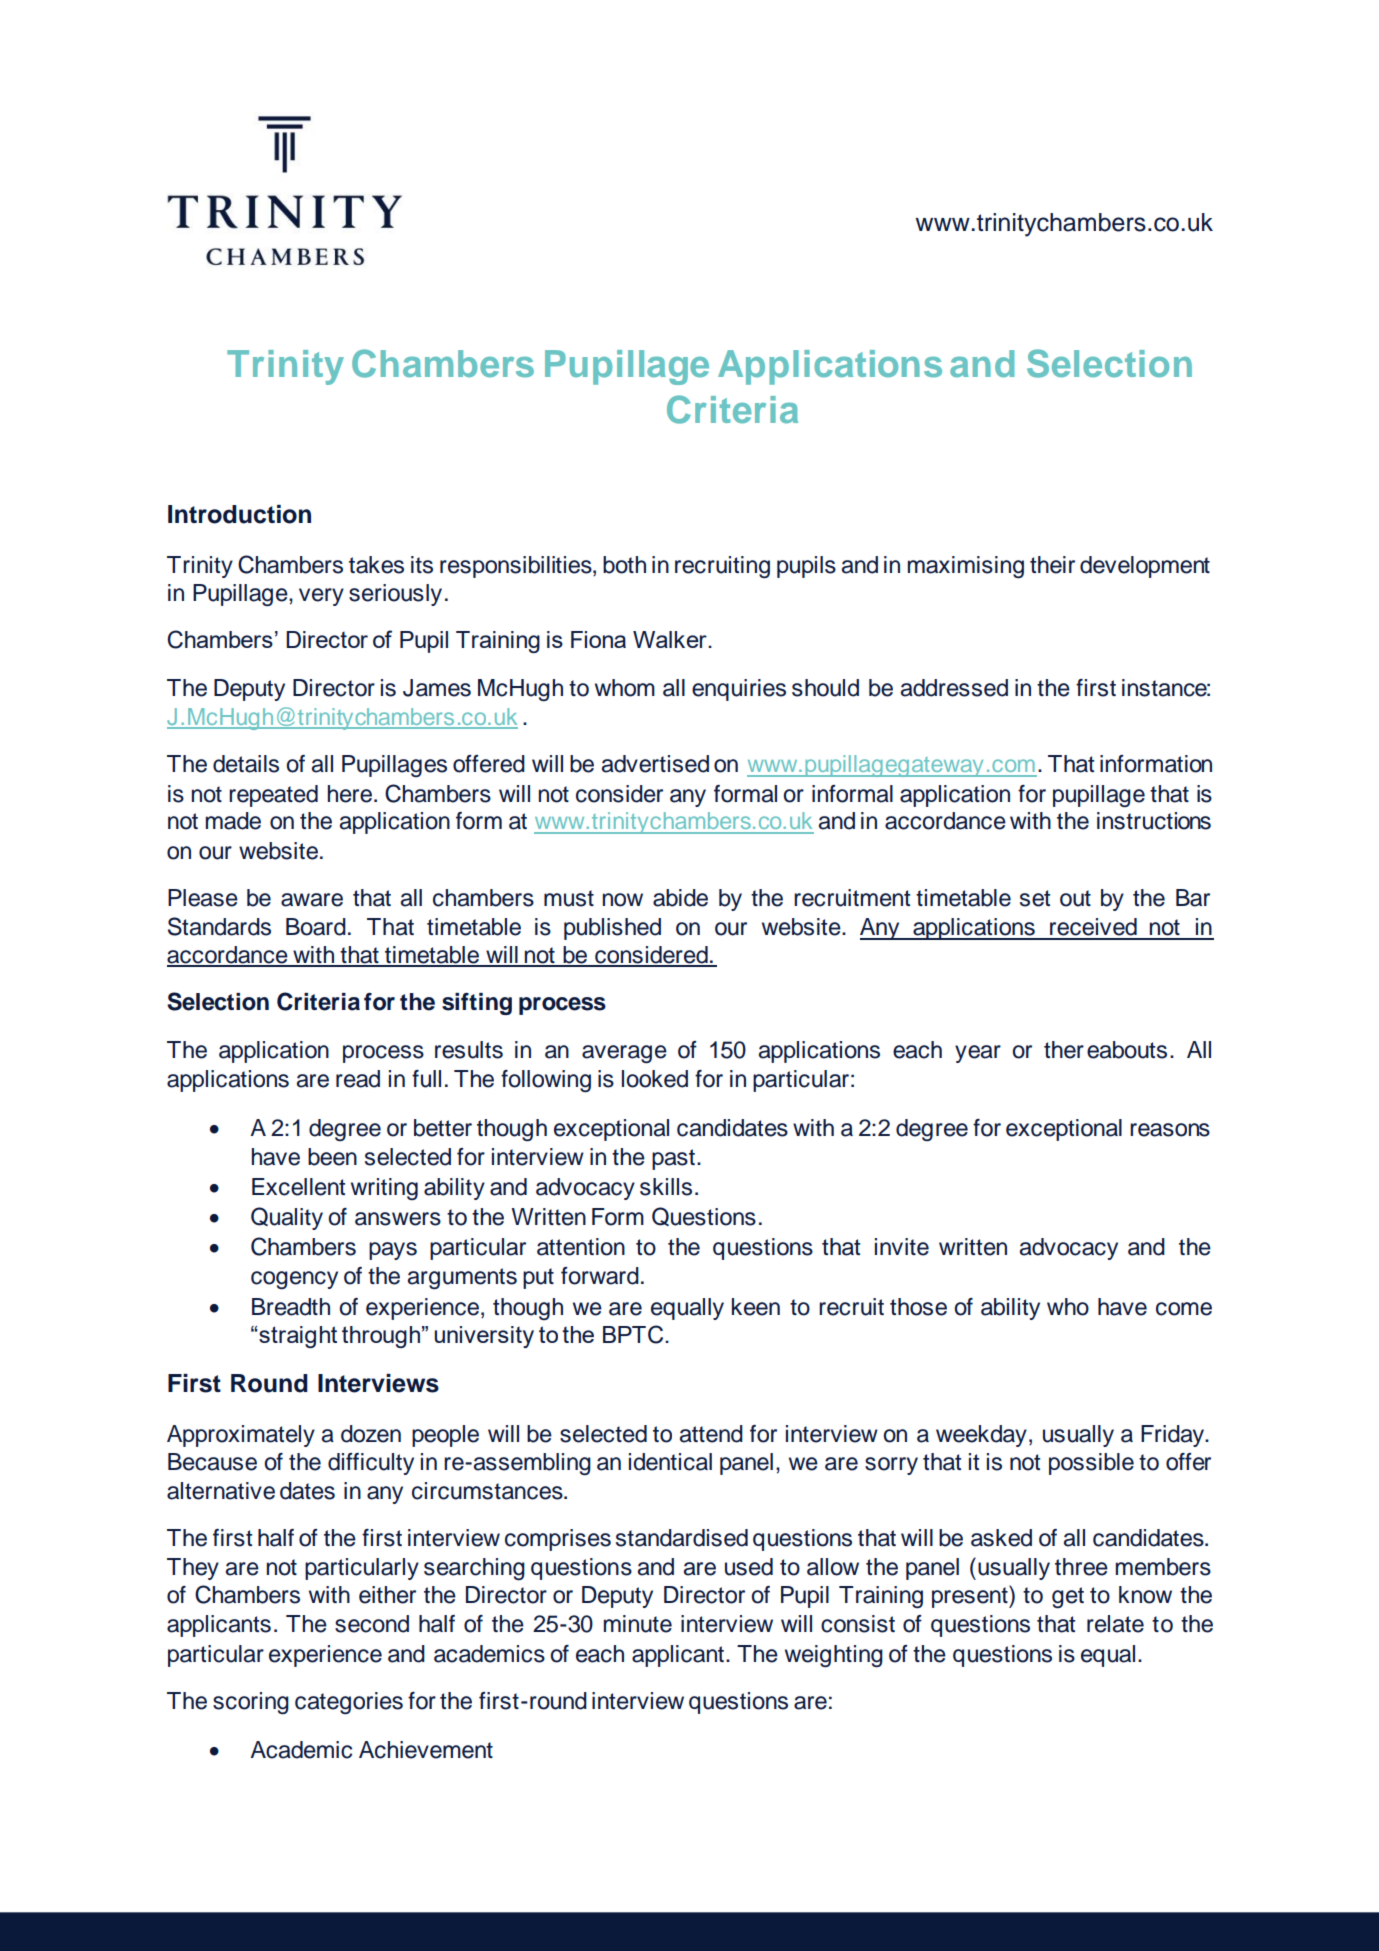 The width and height of the page is (1379, 1951). Describe the element at coordinates (349, 1703) in the page. I see `categories` at that location.
